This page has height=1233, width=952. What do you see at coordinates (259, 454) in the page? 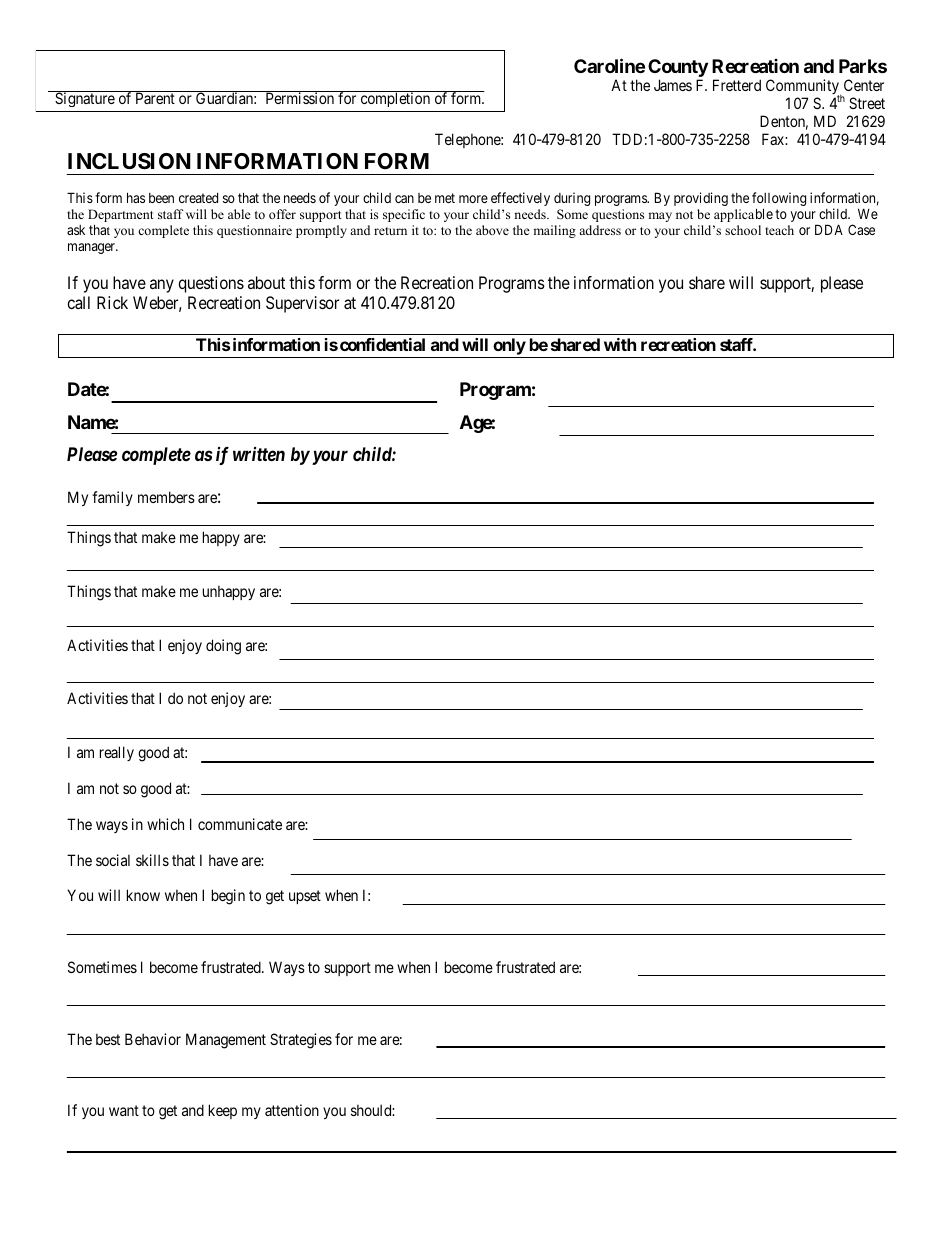
I see `written` at bounding box center [259, 454].
